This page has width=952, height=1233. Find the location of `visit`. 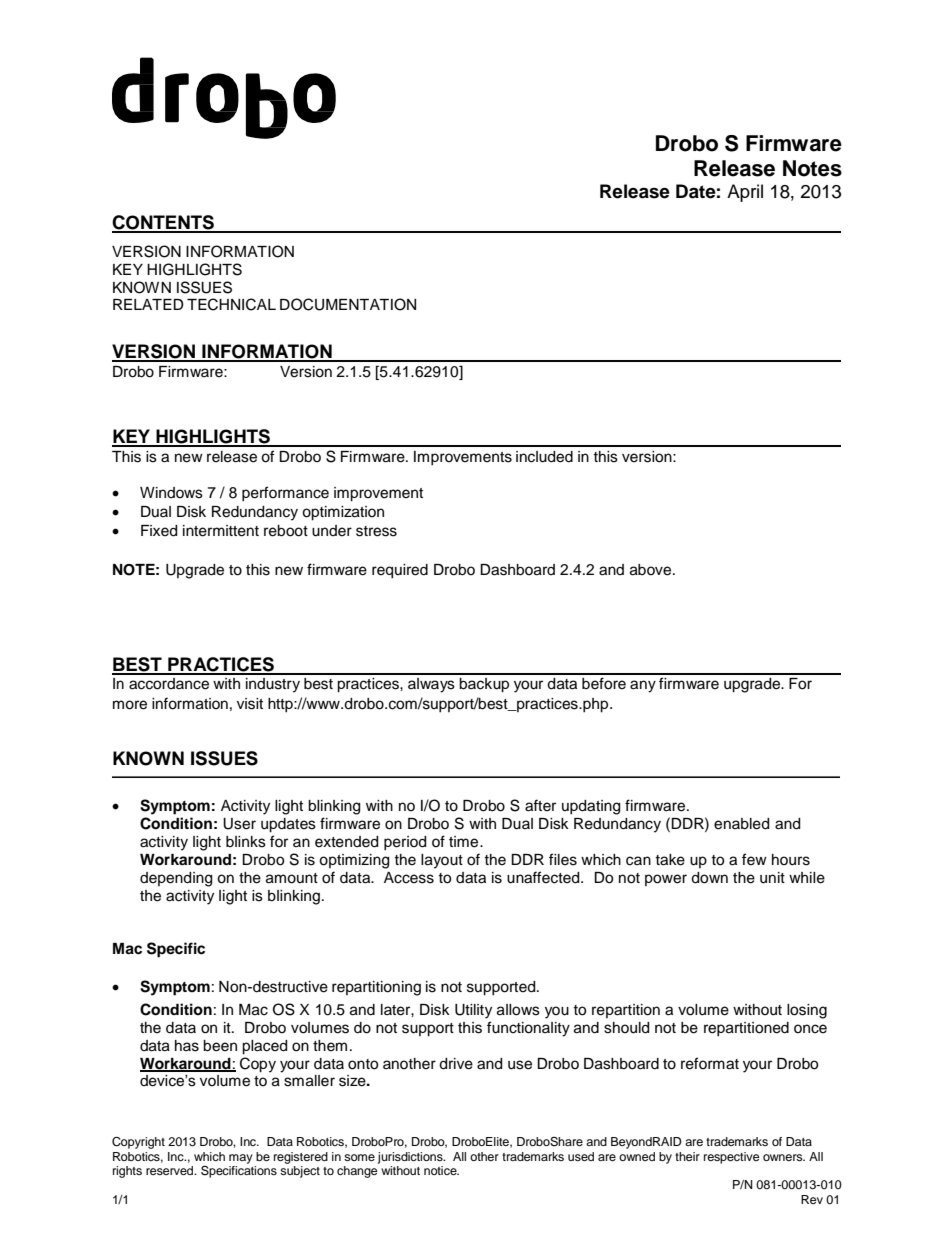

visit is located at coordinates (250, 704).
